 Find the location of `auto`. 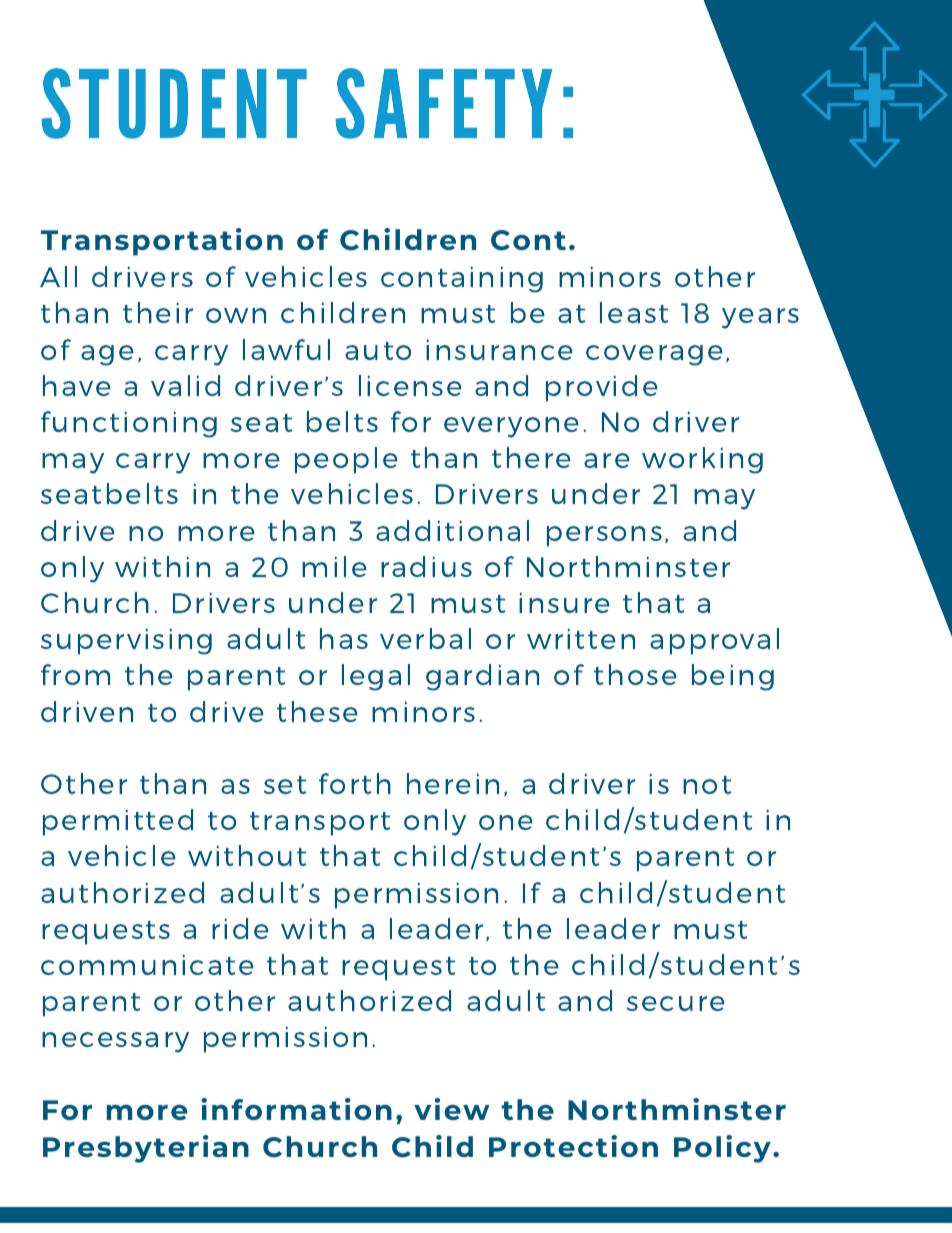

auto is located at coordinates (378, 351).
